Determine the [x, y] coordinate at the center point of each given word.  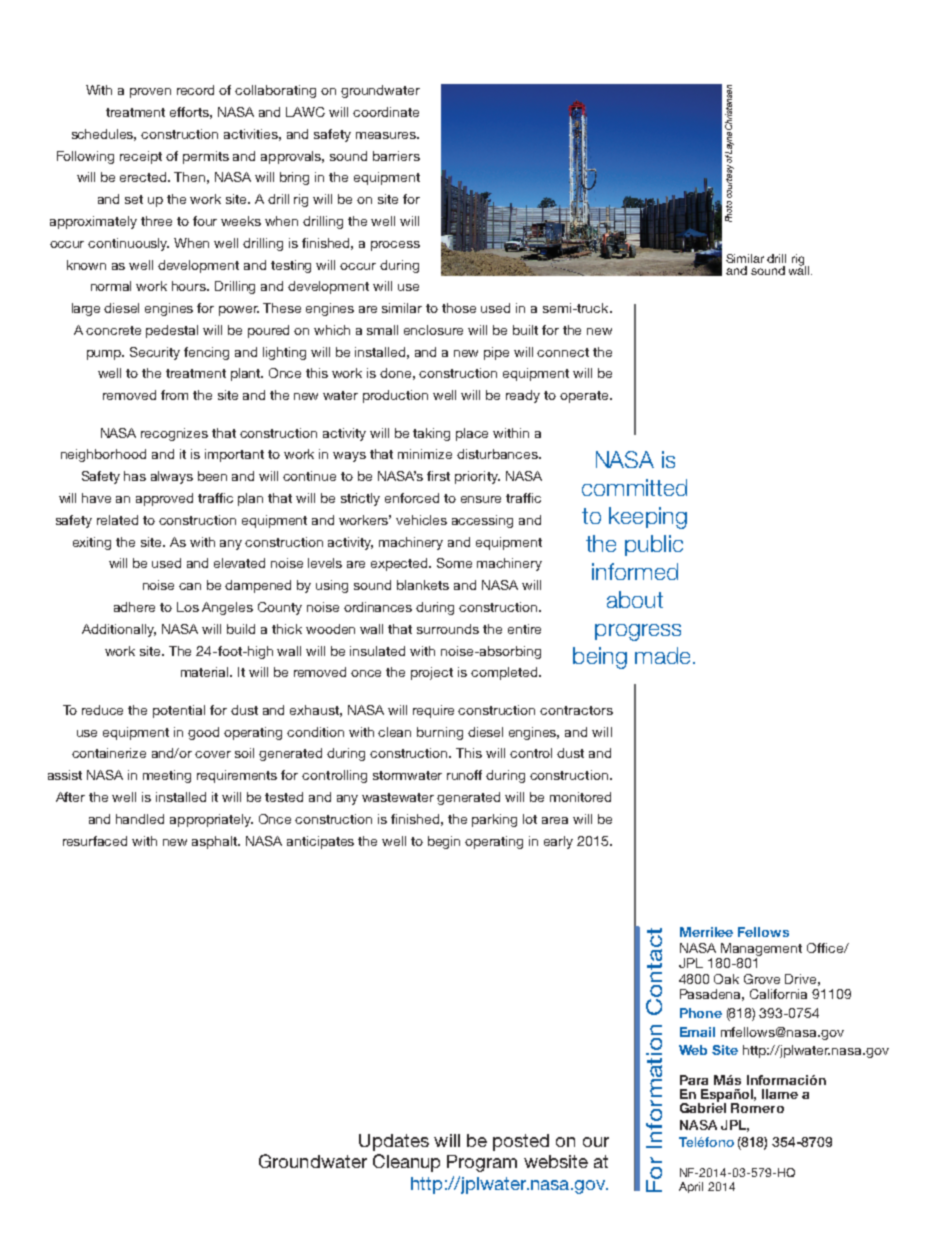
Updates [394, 1142]
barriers [396, 156]
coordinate [386, 112]
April [691, 1187]
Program [482, 1163]
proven [150, 93]
